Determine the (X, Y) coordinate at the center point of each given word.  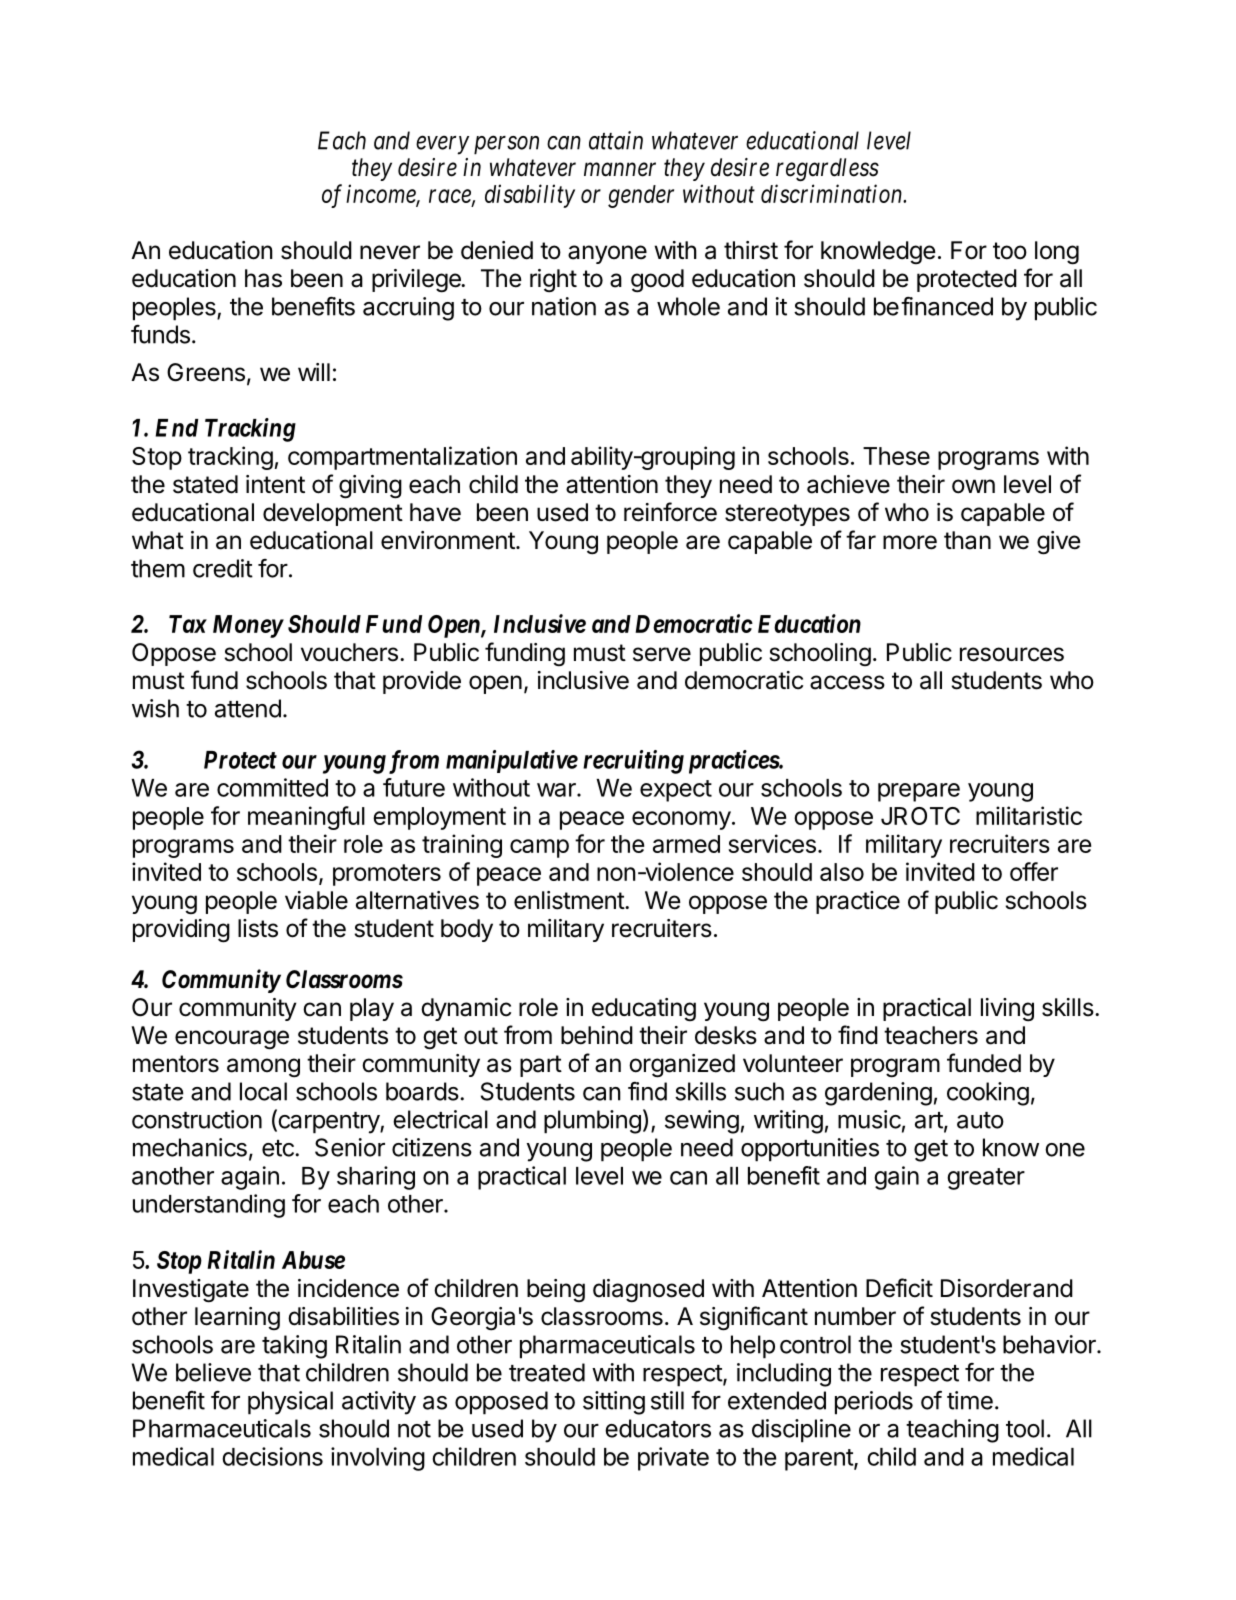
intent (275, 484)
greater (986, 1179)
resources (1012, 654)
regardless (827, 170)
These (896, 456)
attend (248, 708)
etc (279, 1148)
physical (290, 1403)
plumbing (592, 1122)
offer (1034, 871)
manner (620, 170)
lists (258, 928)
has (263, 278)
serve (662, 654)
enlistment (570, 900)
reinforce (670, 512)
